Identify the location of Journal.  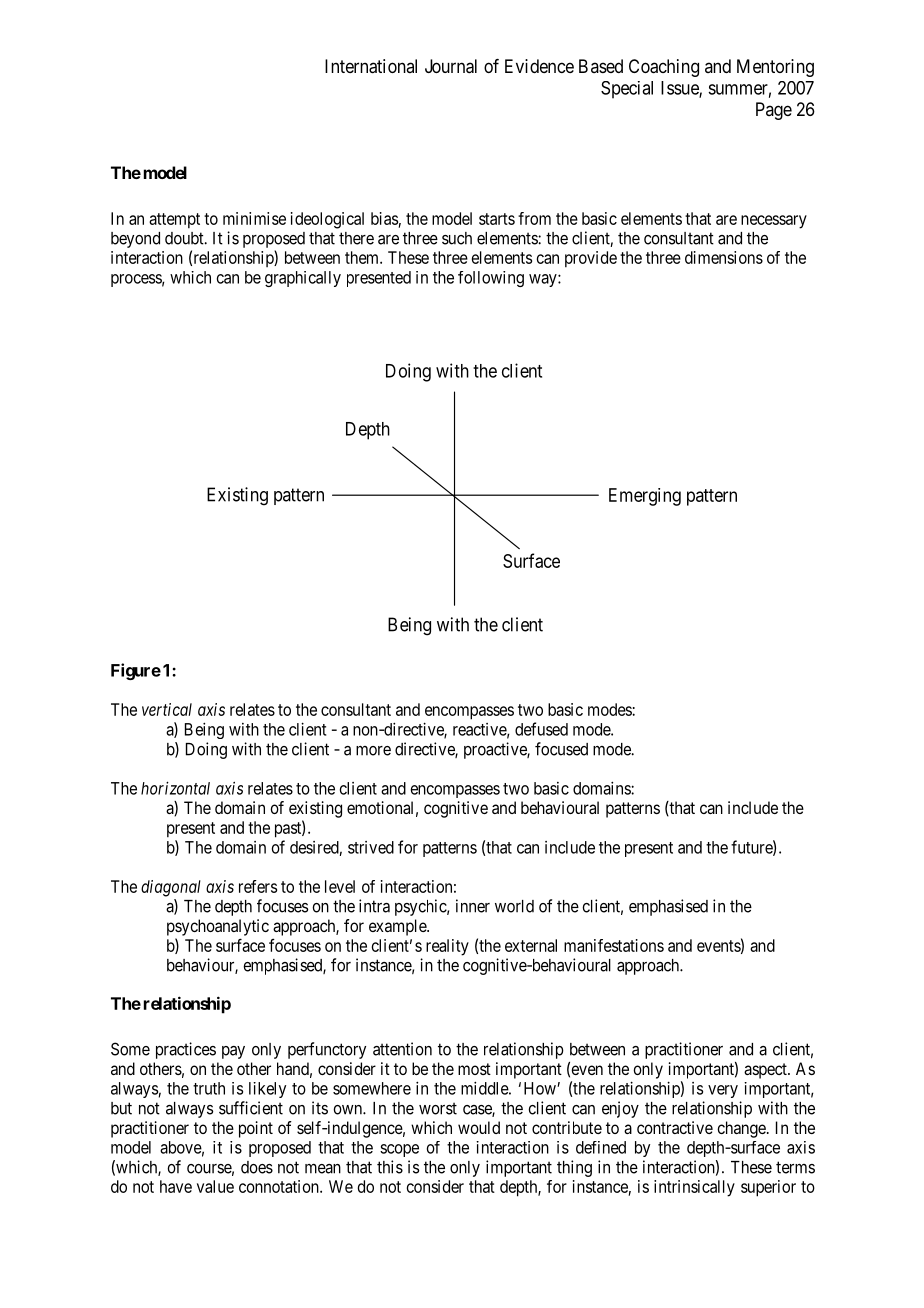
(451, 66).
